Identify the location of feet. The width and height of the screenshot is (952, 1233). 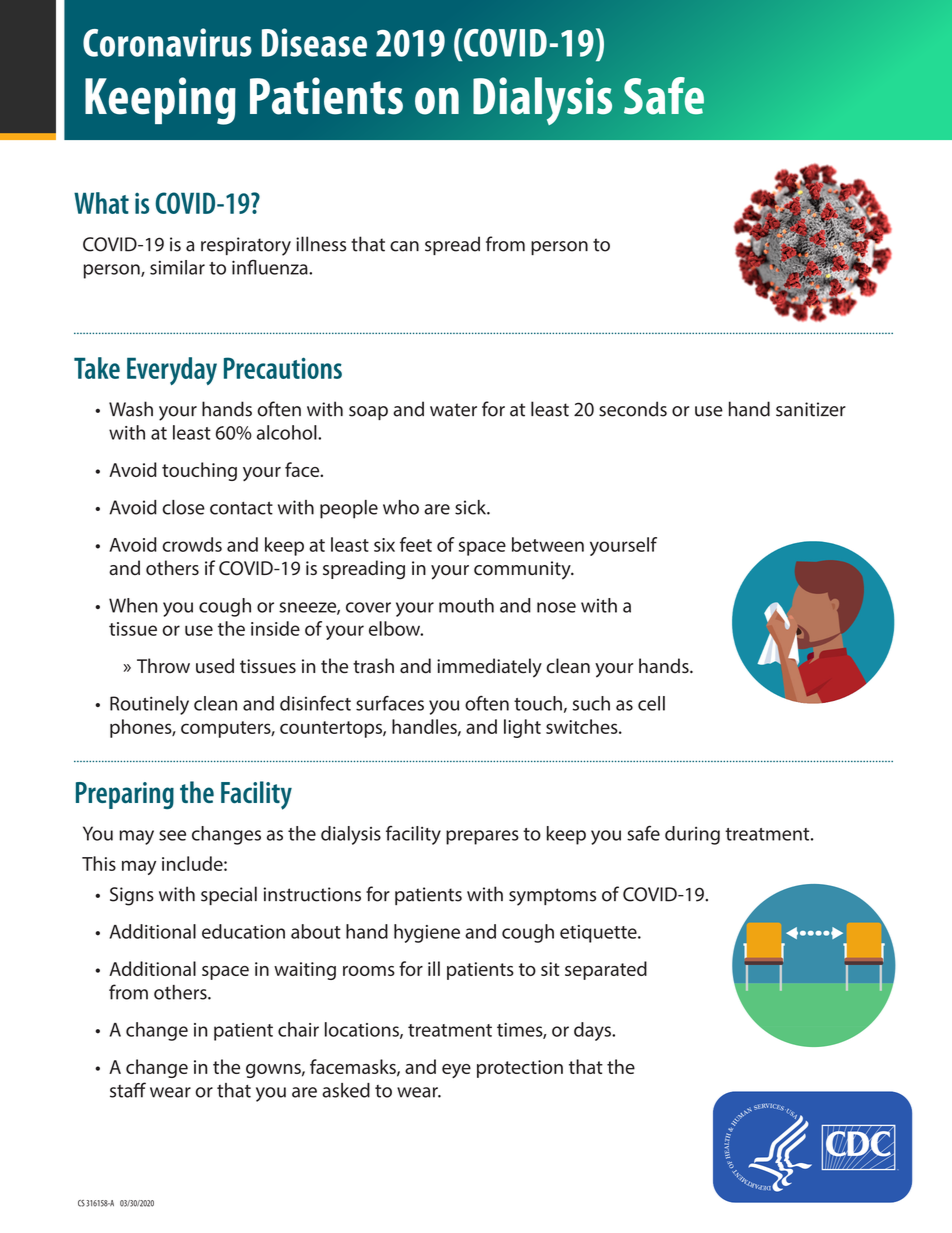
(416, 544).
